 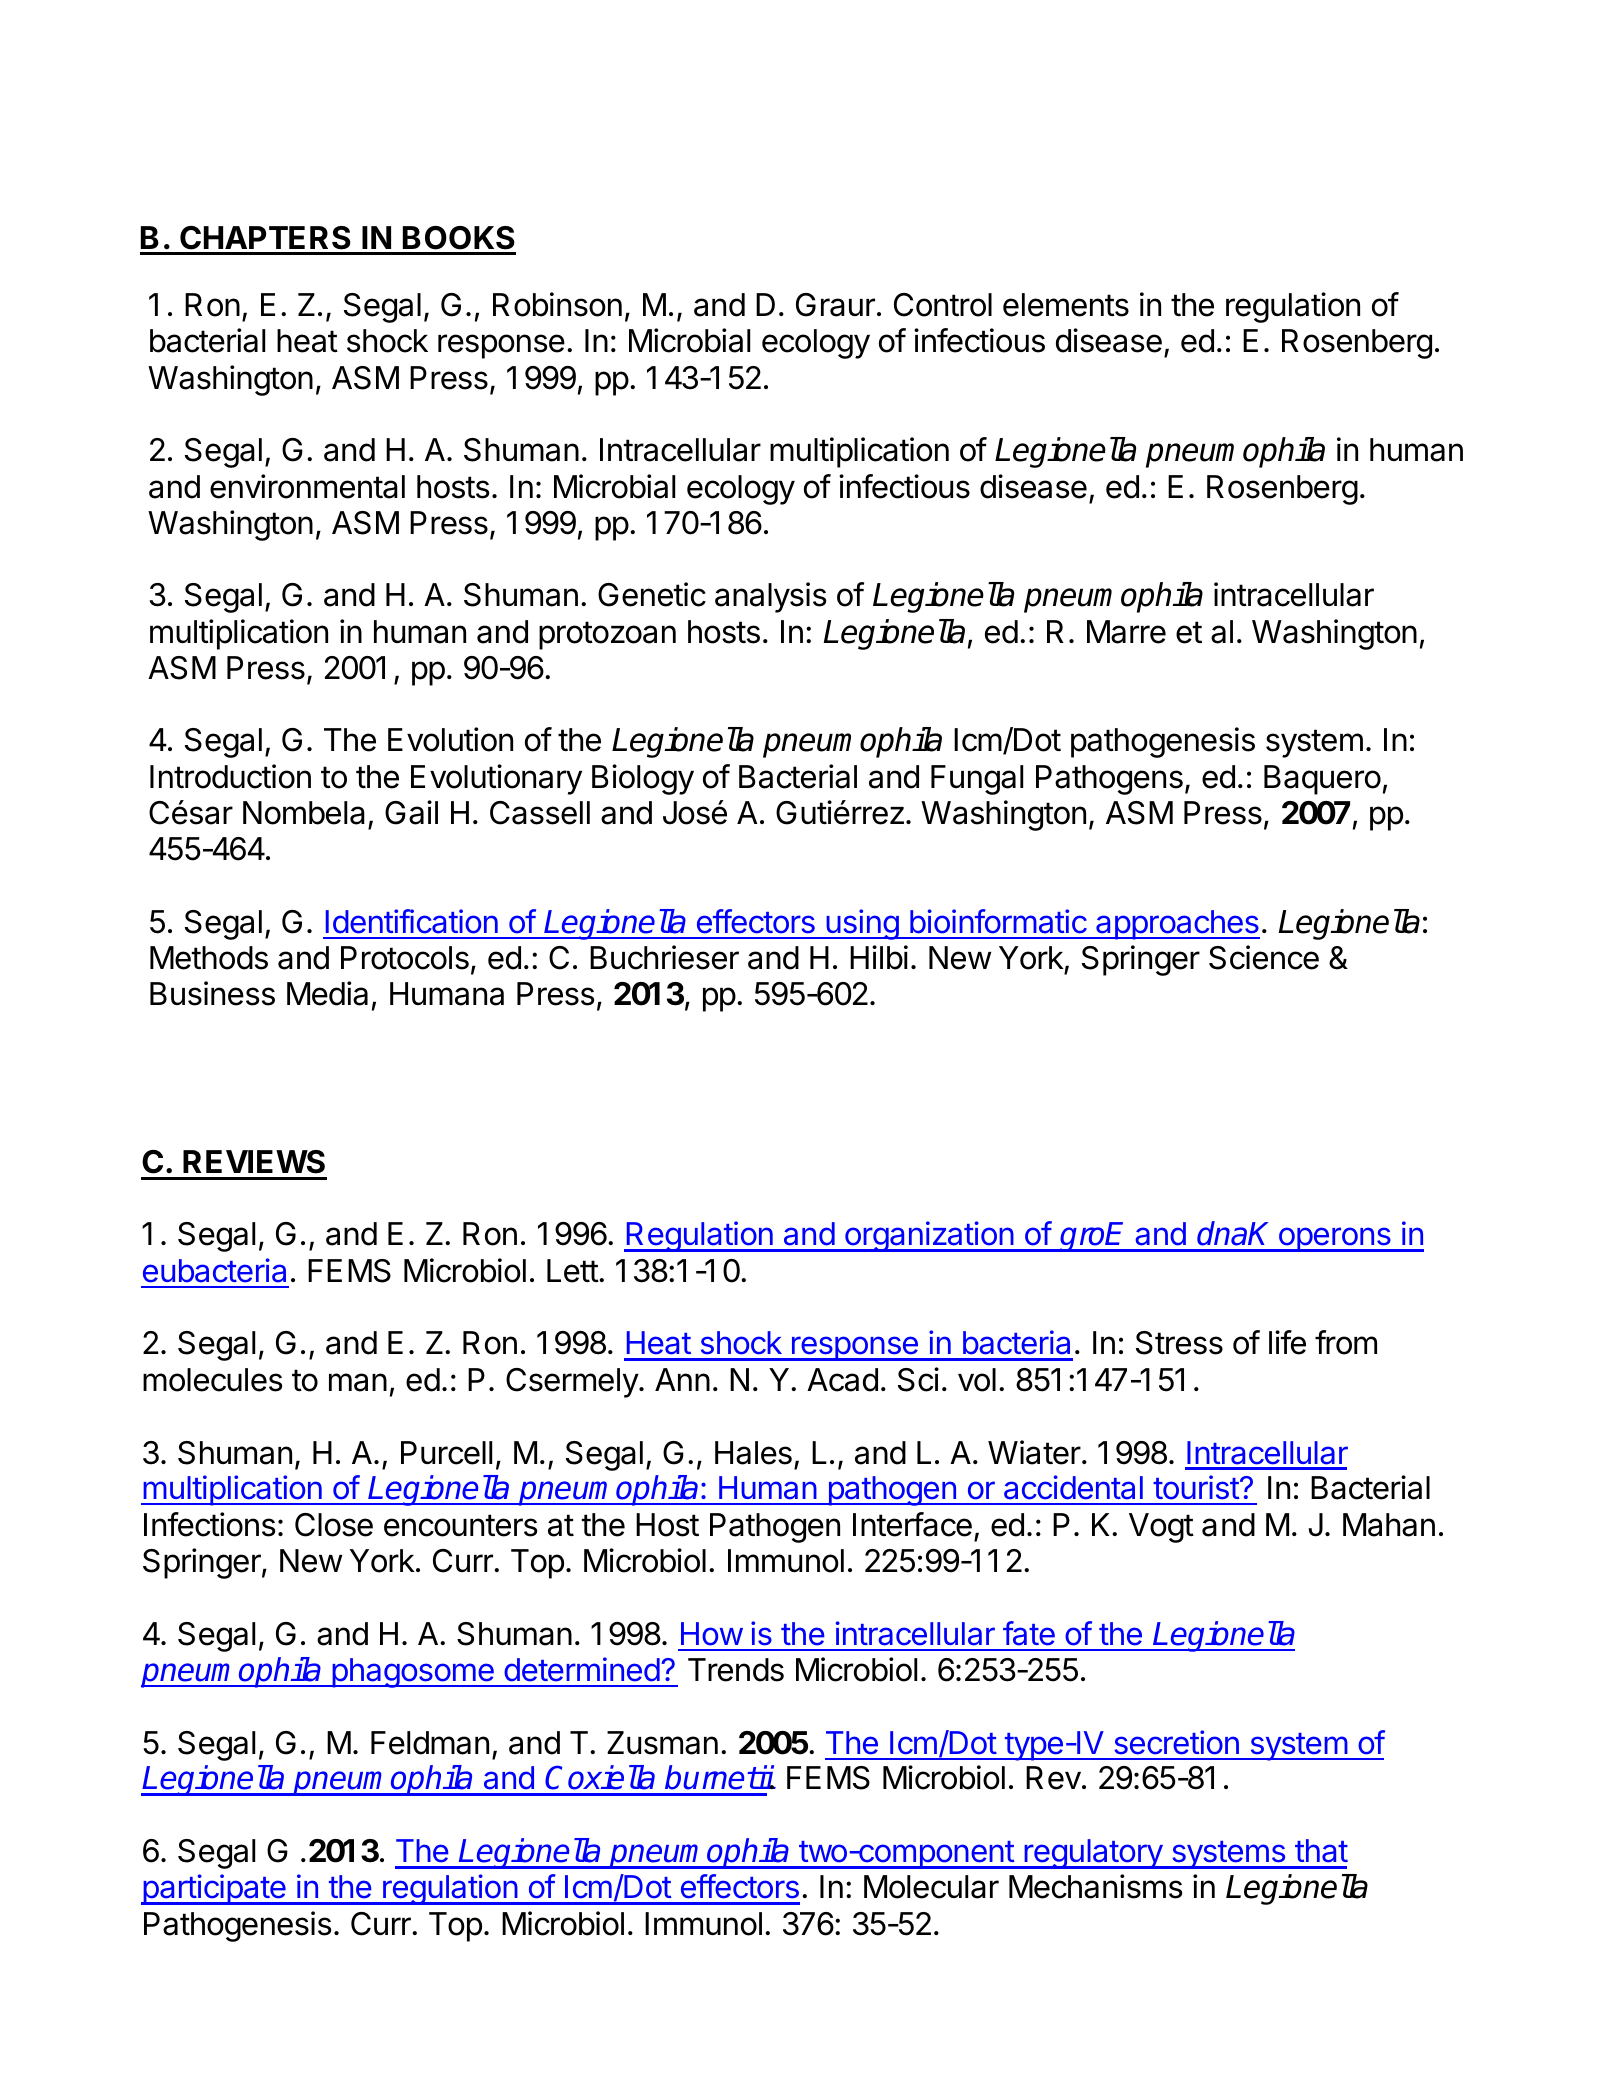 What do you see at coordinates (943, 305) in the image?
I see `Control` at bounding box center [943, 305].
